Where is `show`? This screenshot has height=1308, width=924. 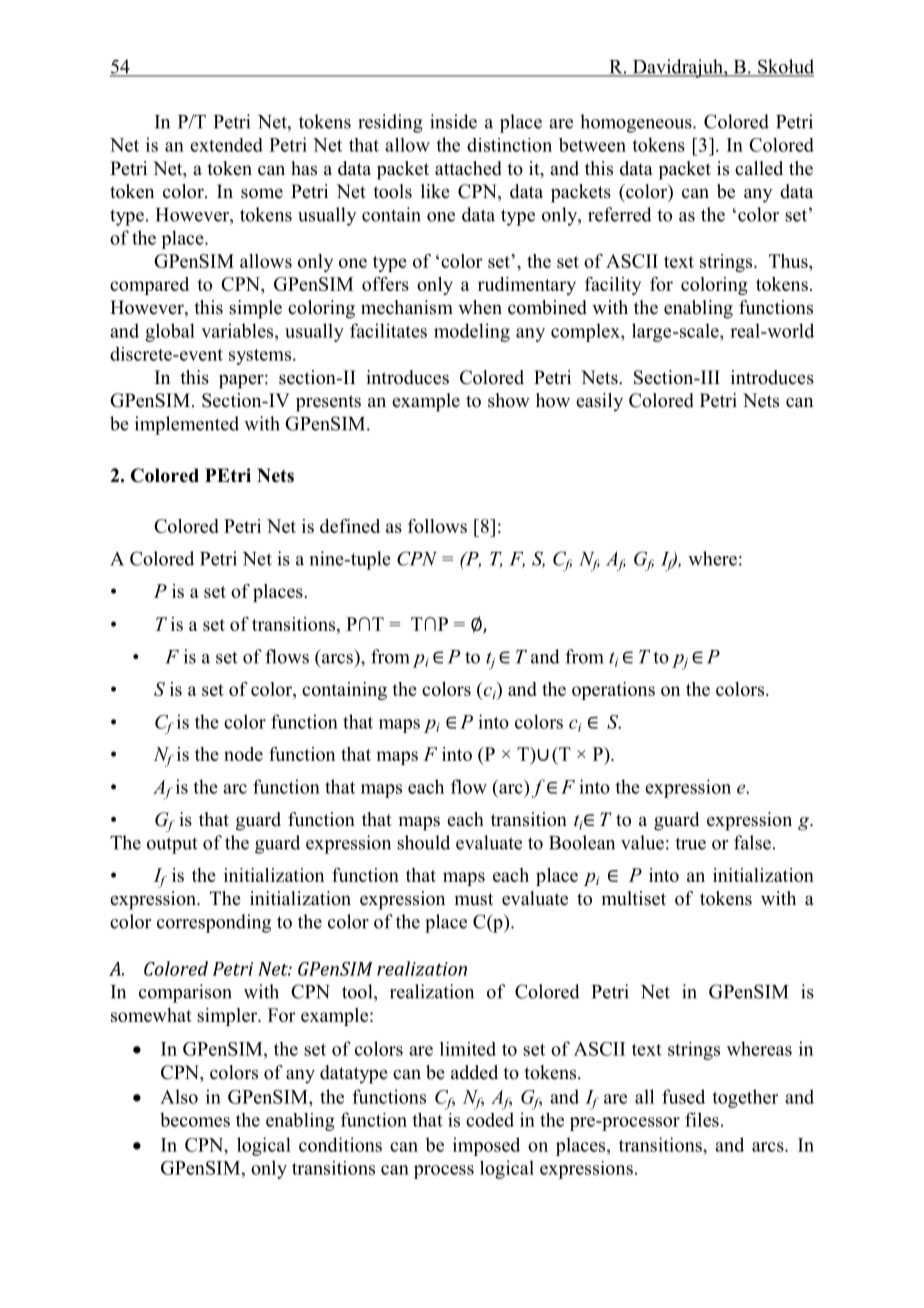
show is located at coordinates (509, 400).
